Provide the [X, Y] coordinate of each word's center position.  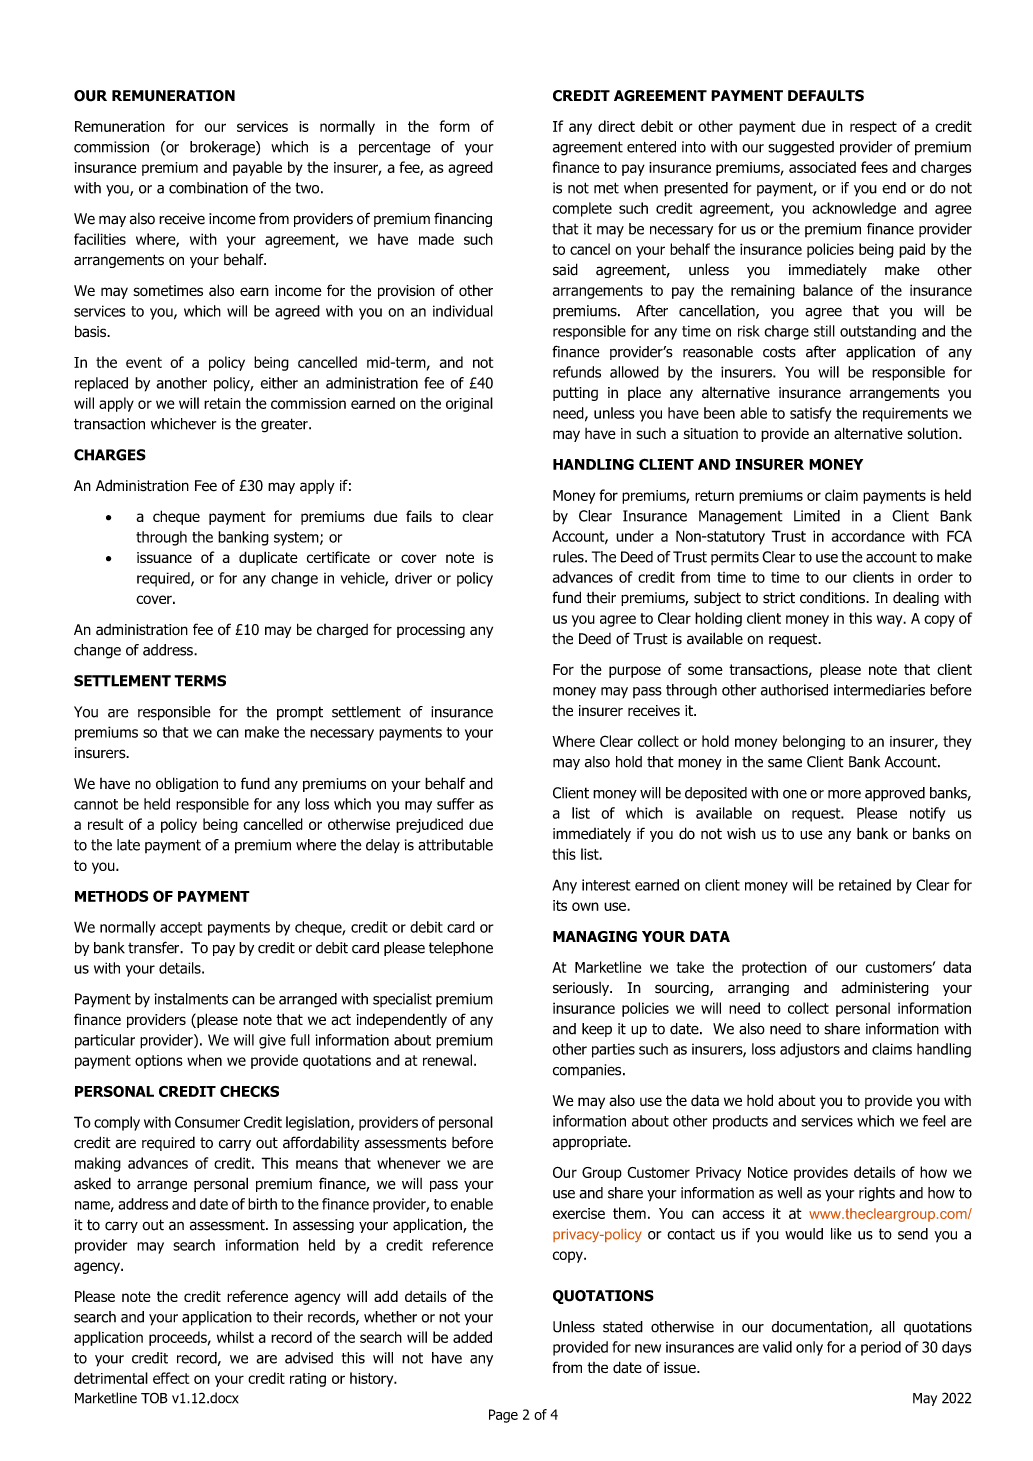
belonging [814, 742]
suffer [455, 804]
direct [616, 126]
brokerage [223, 148]
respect [873, 128]
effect [171, 1378]
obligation [187, 784]
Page [503, 1416]
